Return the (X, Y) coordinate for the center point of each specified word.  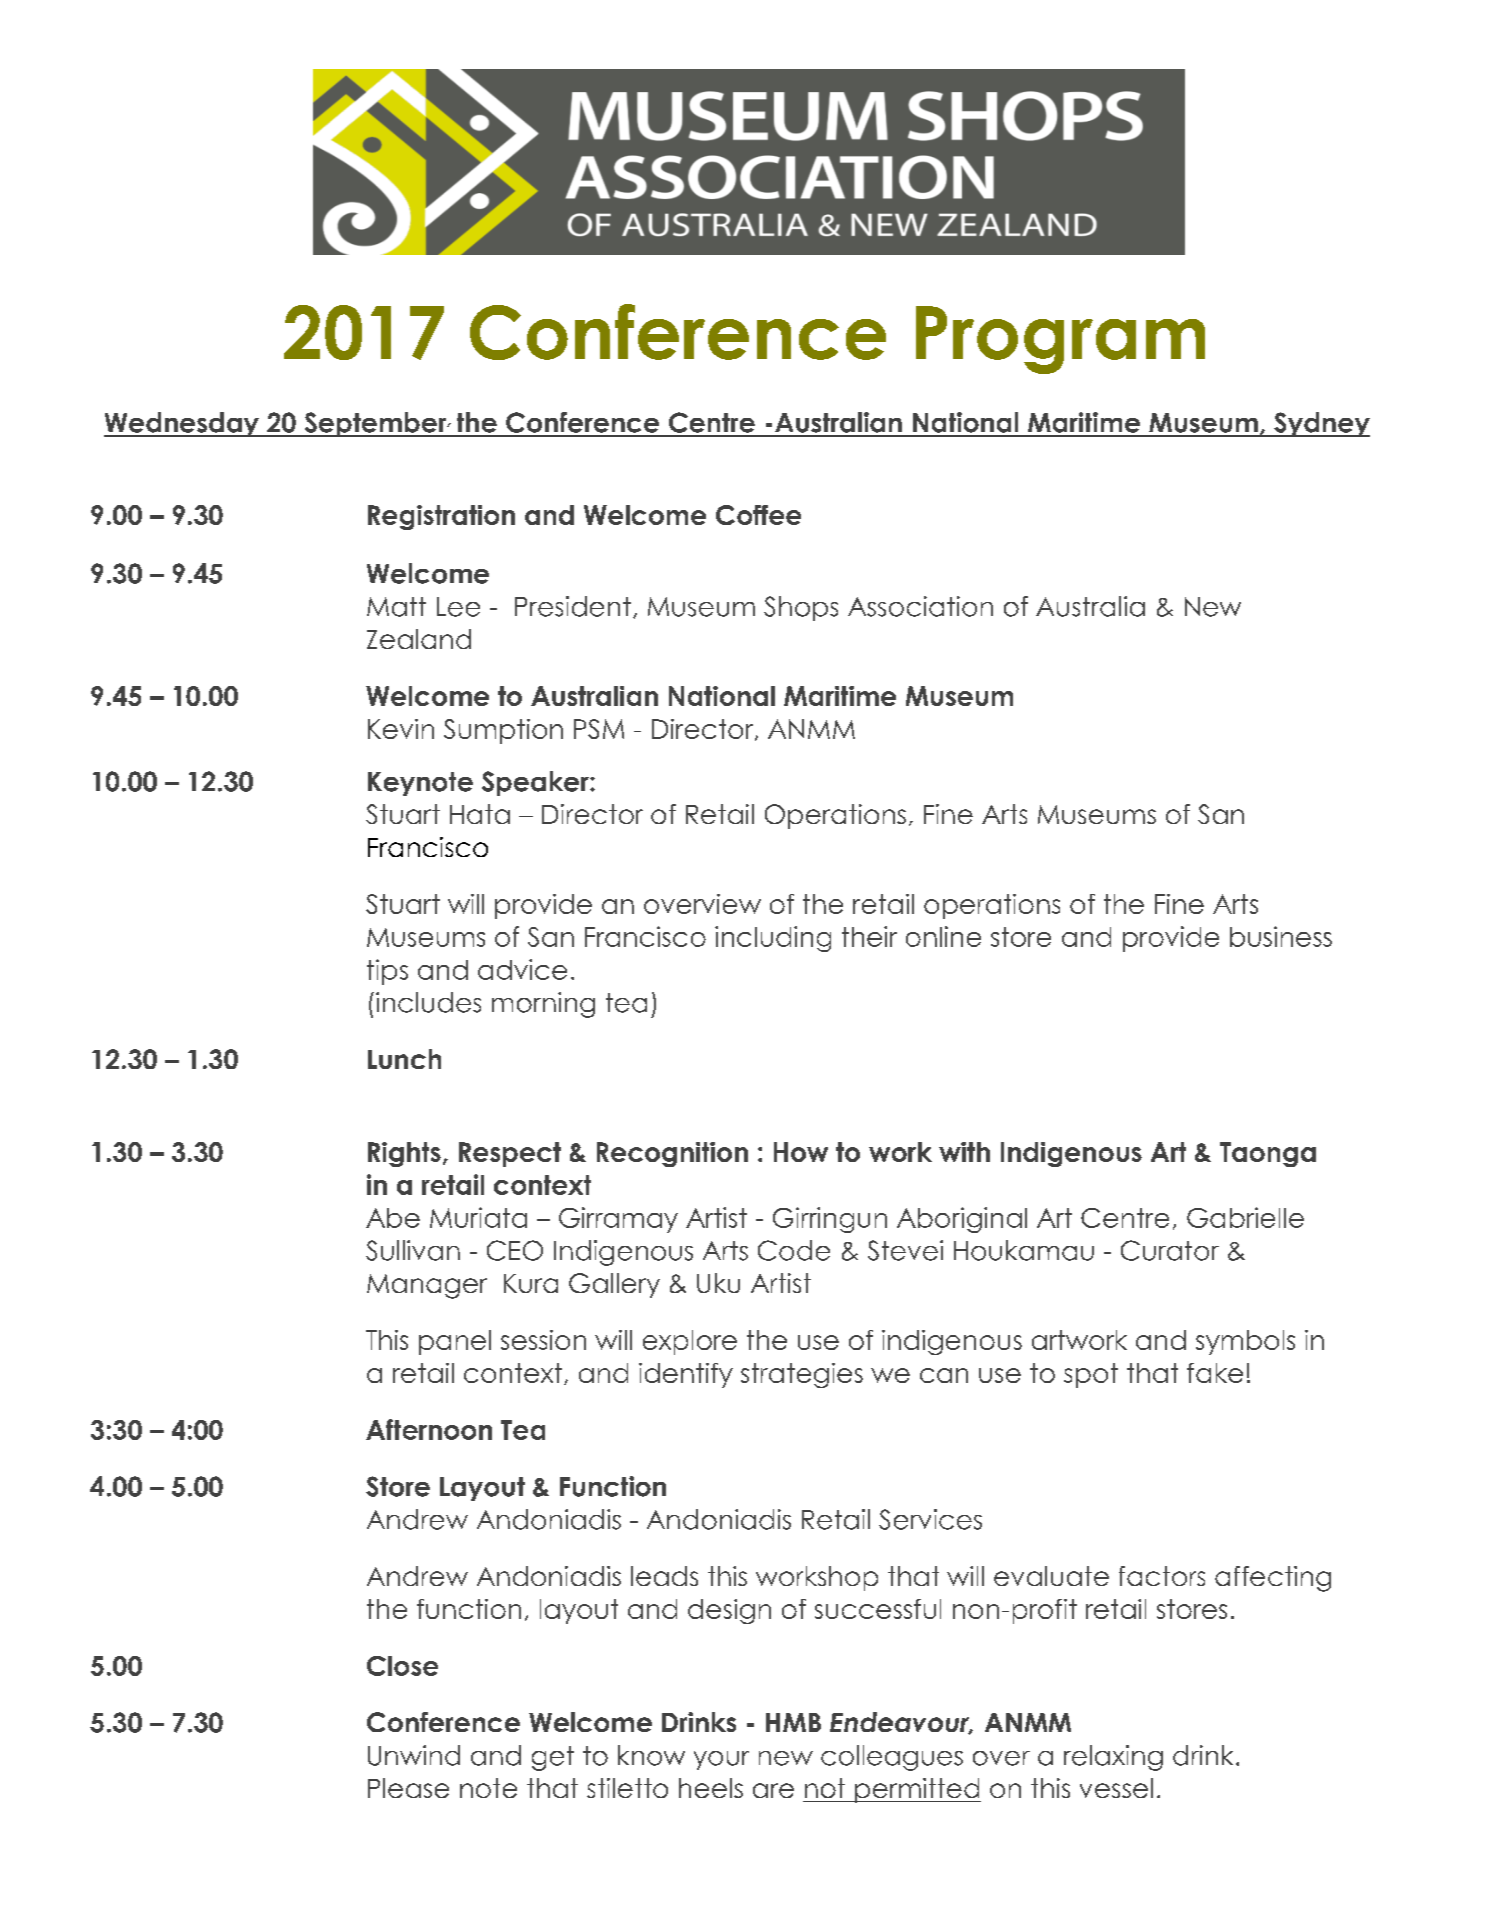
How (801, 1152)
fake (1215, 1373)
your (721, 1760)
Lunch (404, 1059)
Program (1060, 340)
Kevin (401, 729)
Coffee (758, 515)
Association (920, 606)
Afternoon (429, 1429)
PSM (599, 729)
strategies (802, 1375)
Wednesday (182, 424)
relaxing (1113, 1758)
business (1281, 936)
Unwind (414, 1755)
